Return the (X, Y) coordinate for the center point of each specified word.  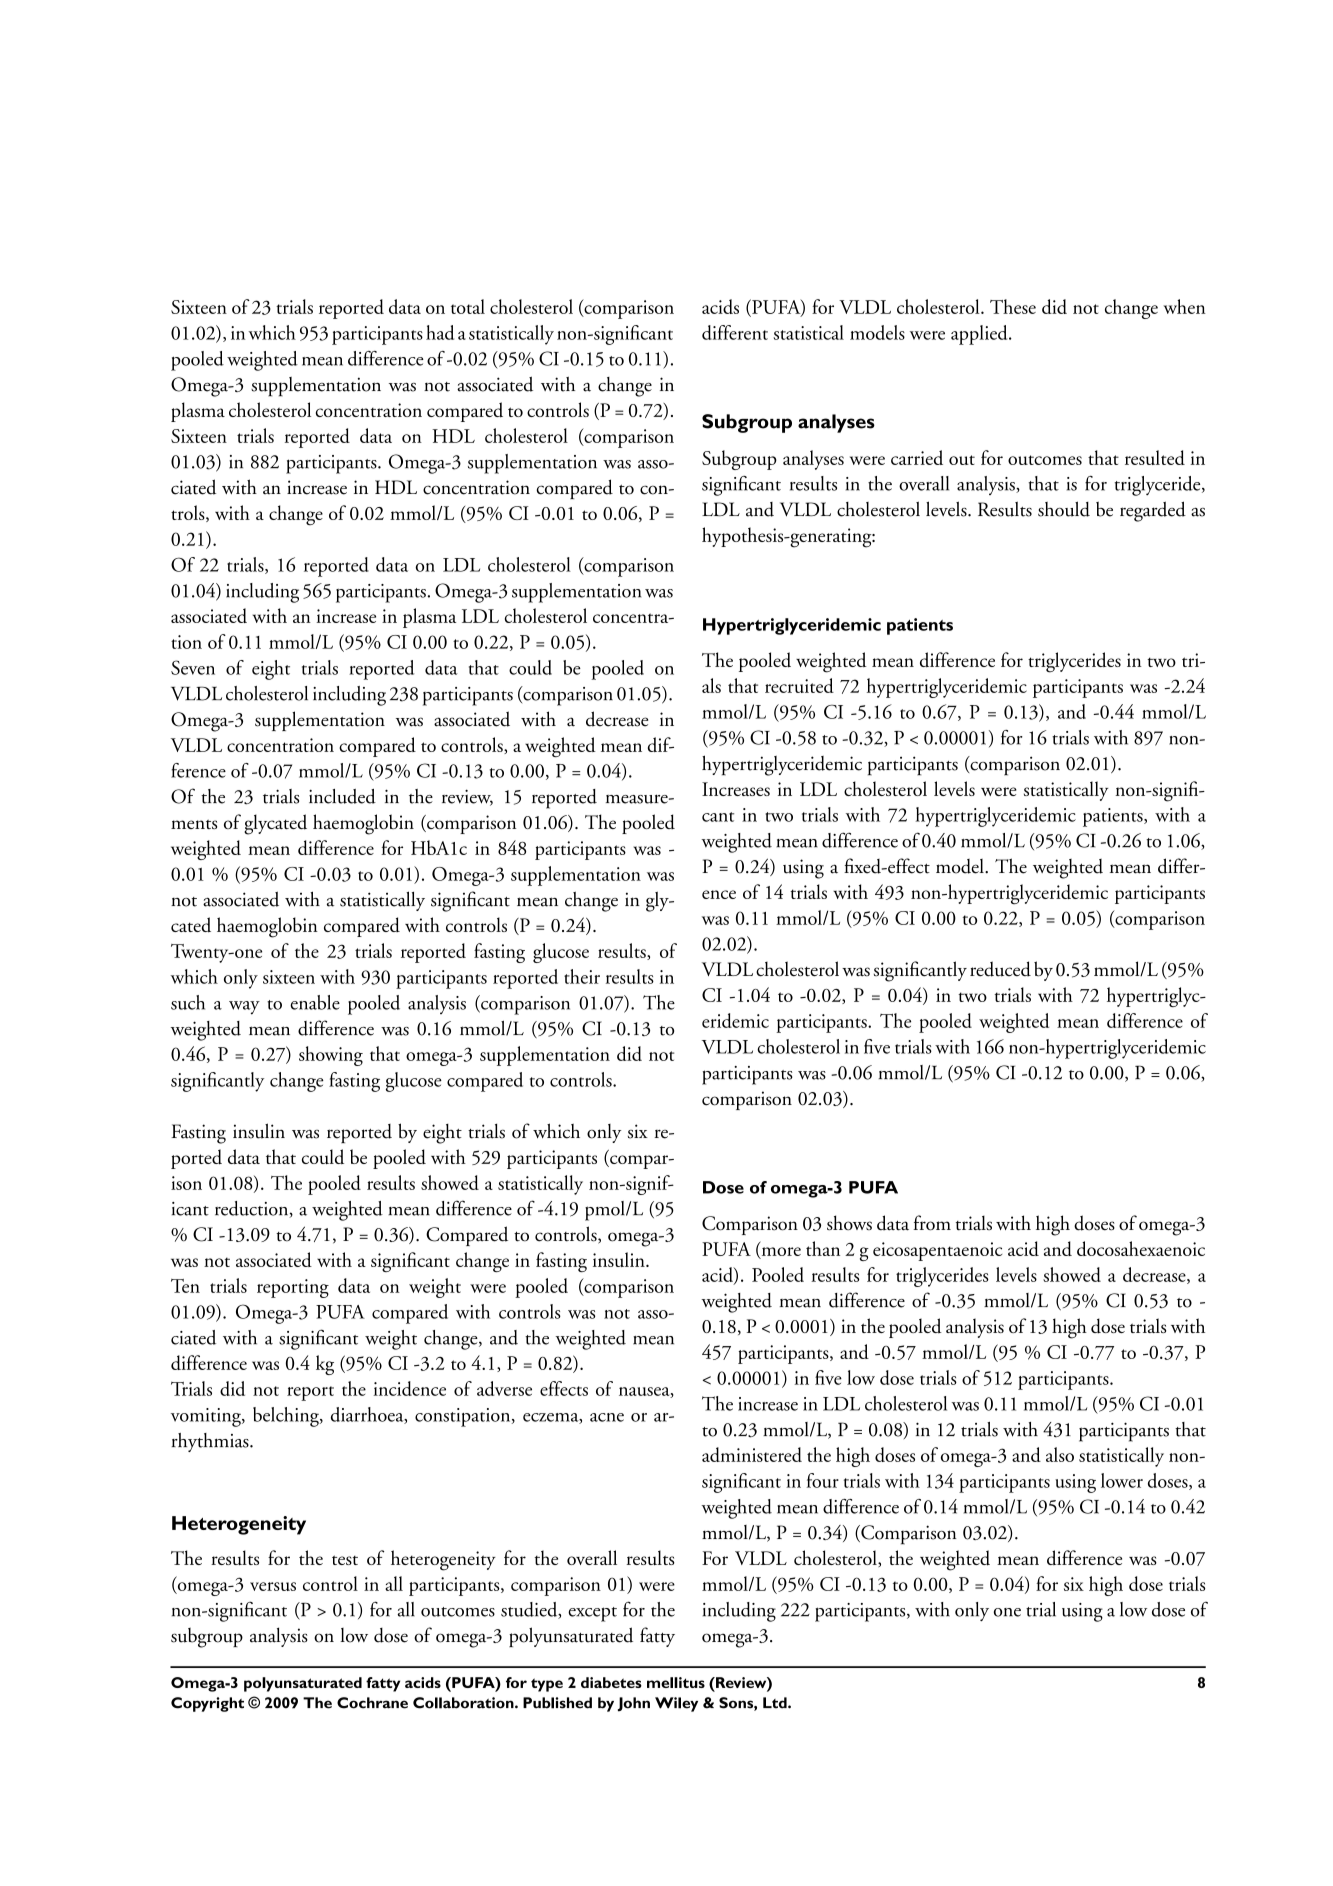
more (780, 1252)
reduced (1000, 969)
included (342, 796)
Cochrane (372, 1703)
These (1013, 306)
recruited (799, 685)
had (440, 332)
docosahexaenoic (1141, 1248)
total (468, 306)
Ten (185, 1286)
